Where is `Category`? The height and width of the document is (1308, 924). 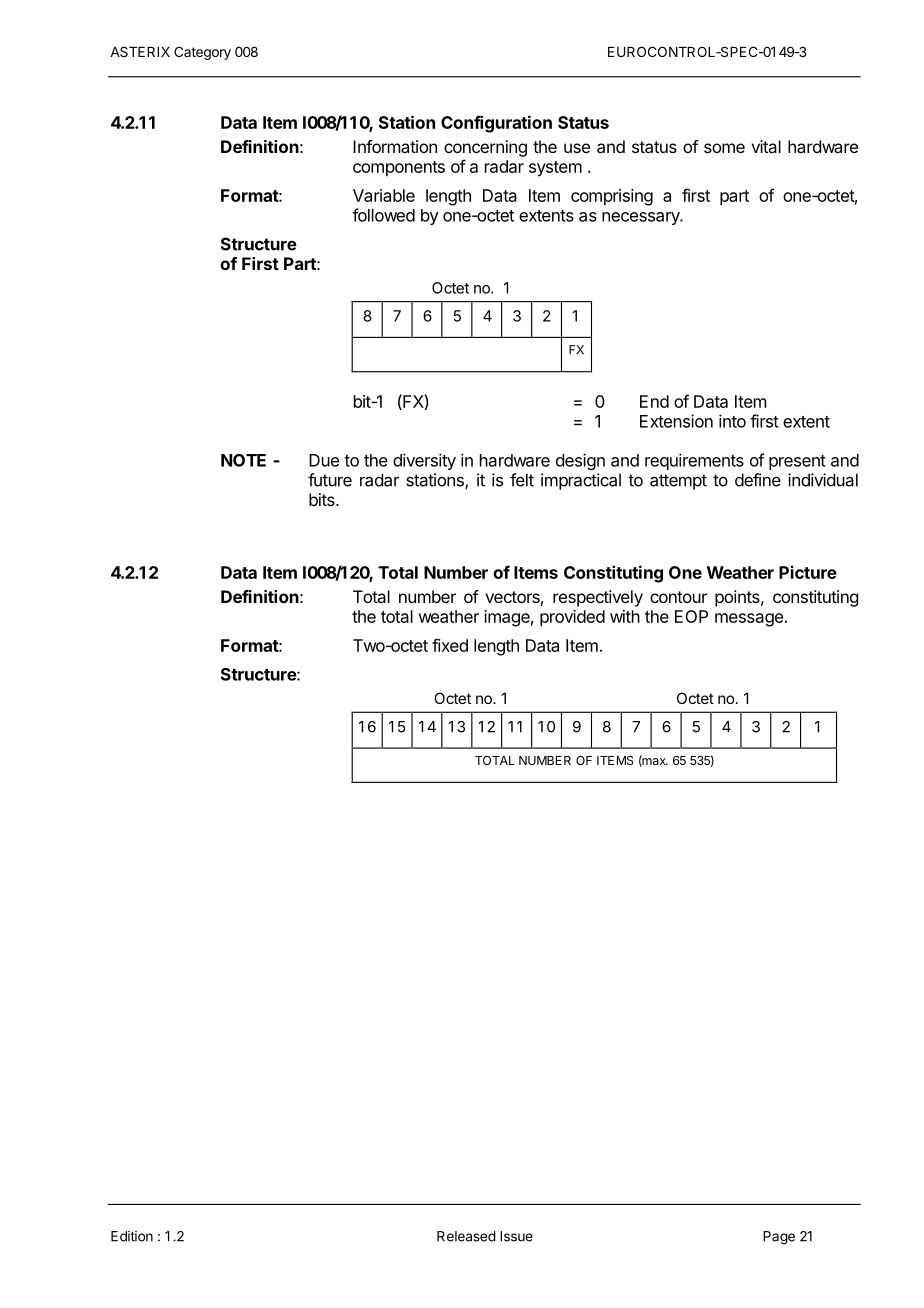
Category is located at coordinates (202, 53).
